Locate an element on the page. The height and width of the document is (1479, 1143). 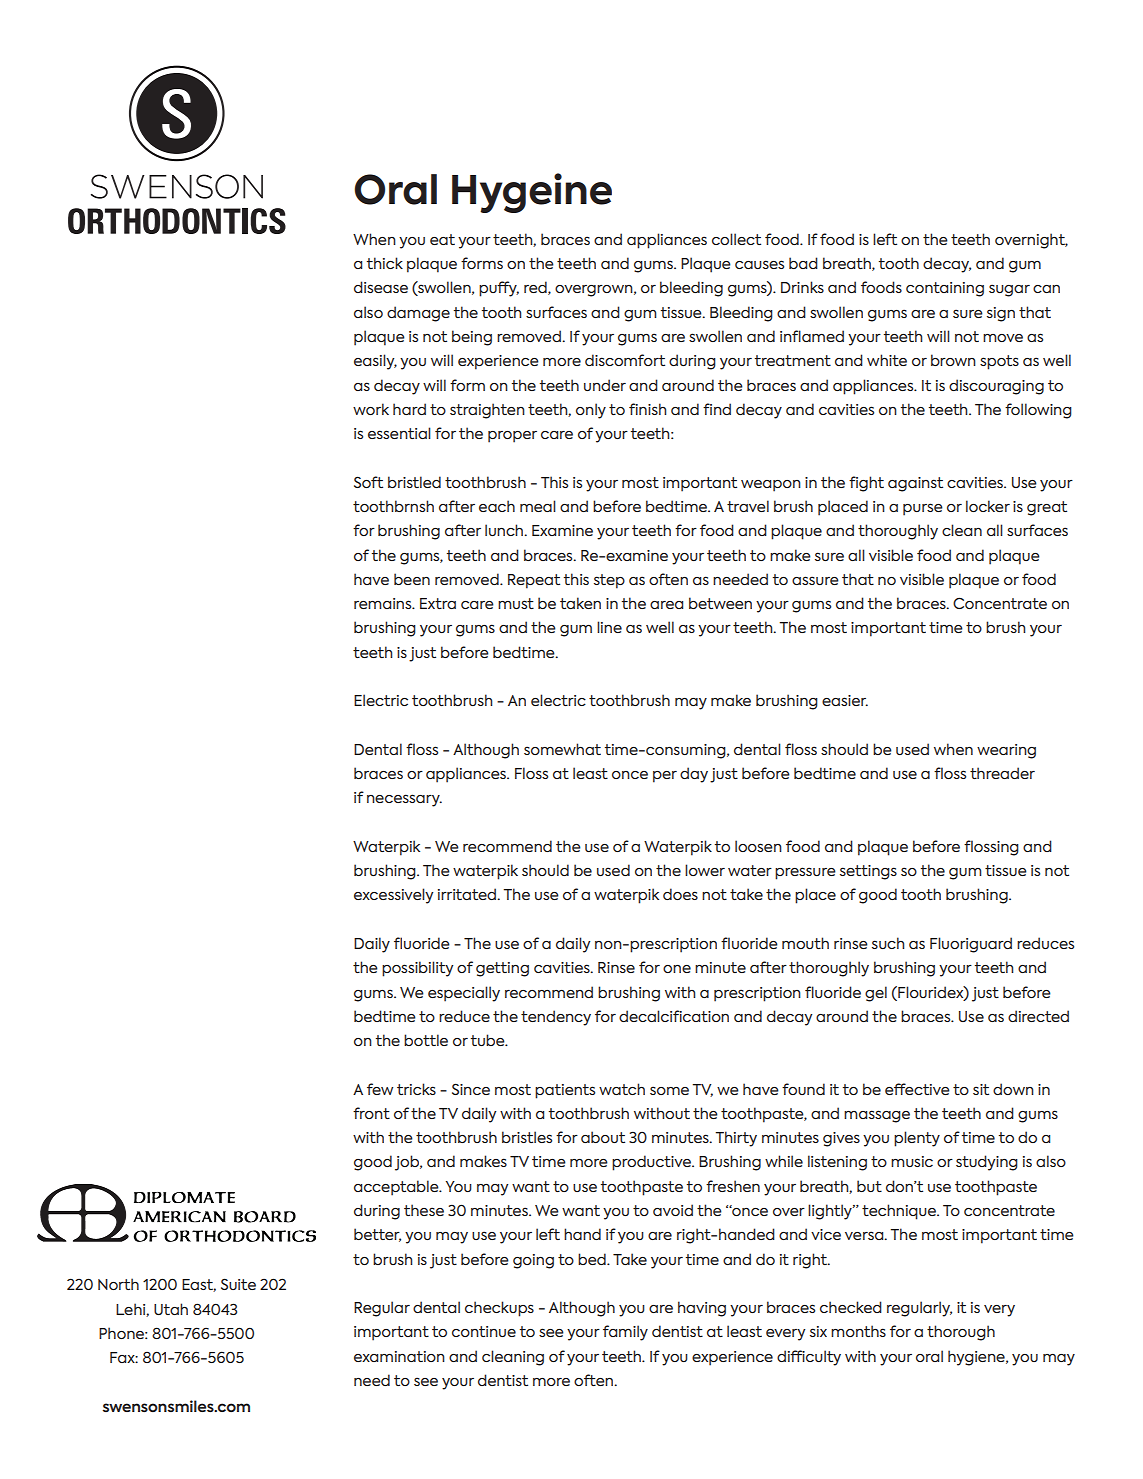
Suite is located at coordinates (238, 1284).
